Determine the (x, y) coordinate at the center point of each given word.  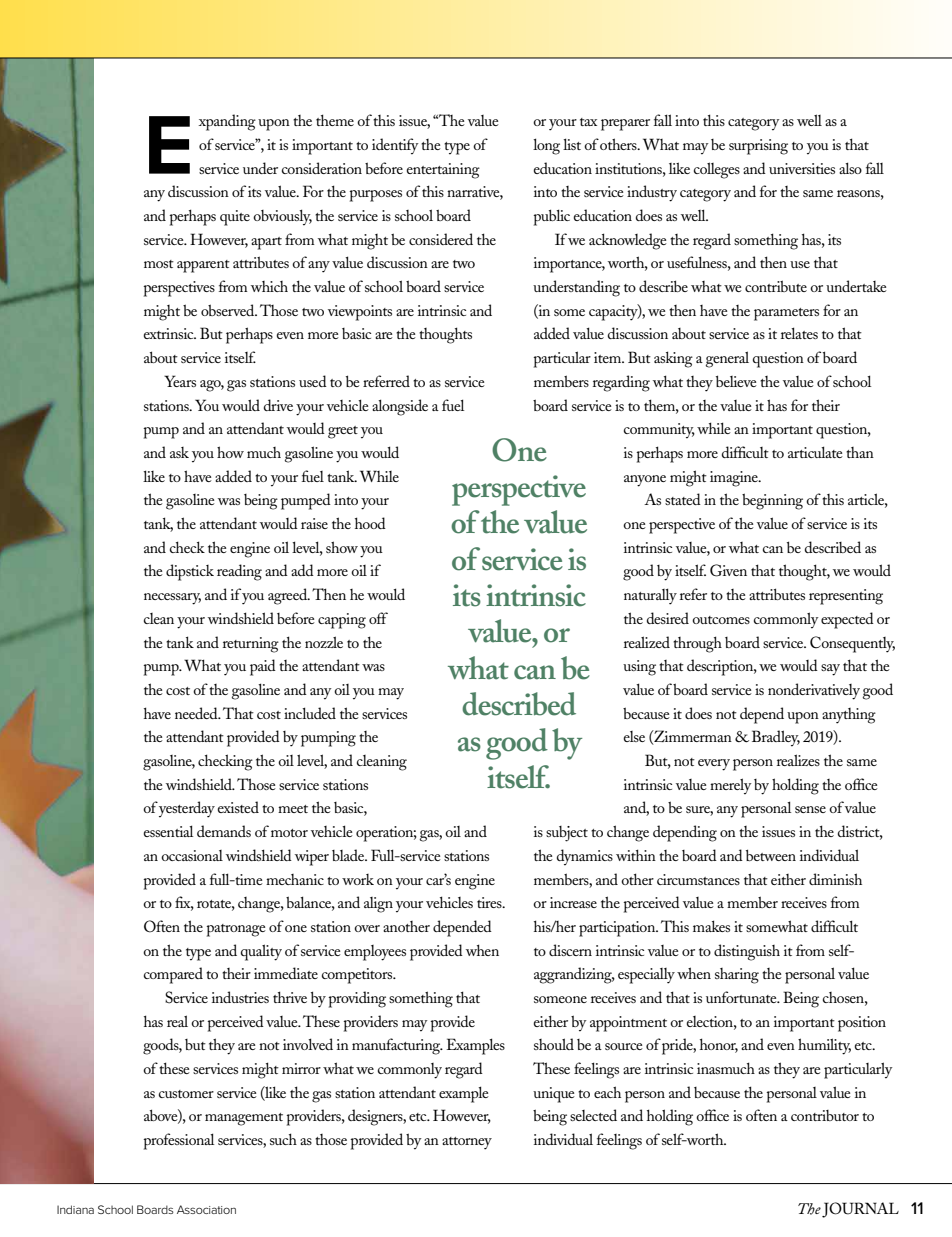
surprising (758, 147)
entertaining (443, 171)
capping (342, 621)
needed (197, 713)
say (830, 670)
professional (178, 1141)
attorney (467, 1143)
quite (235, 218)
